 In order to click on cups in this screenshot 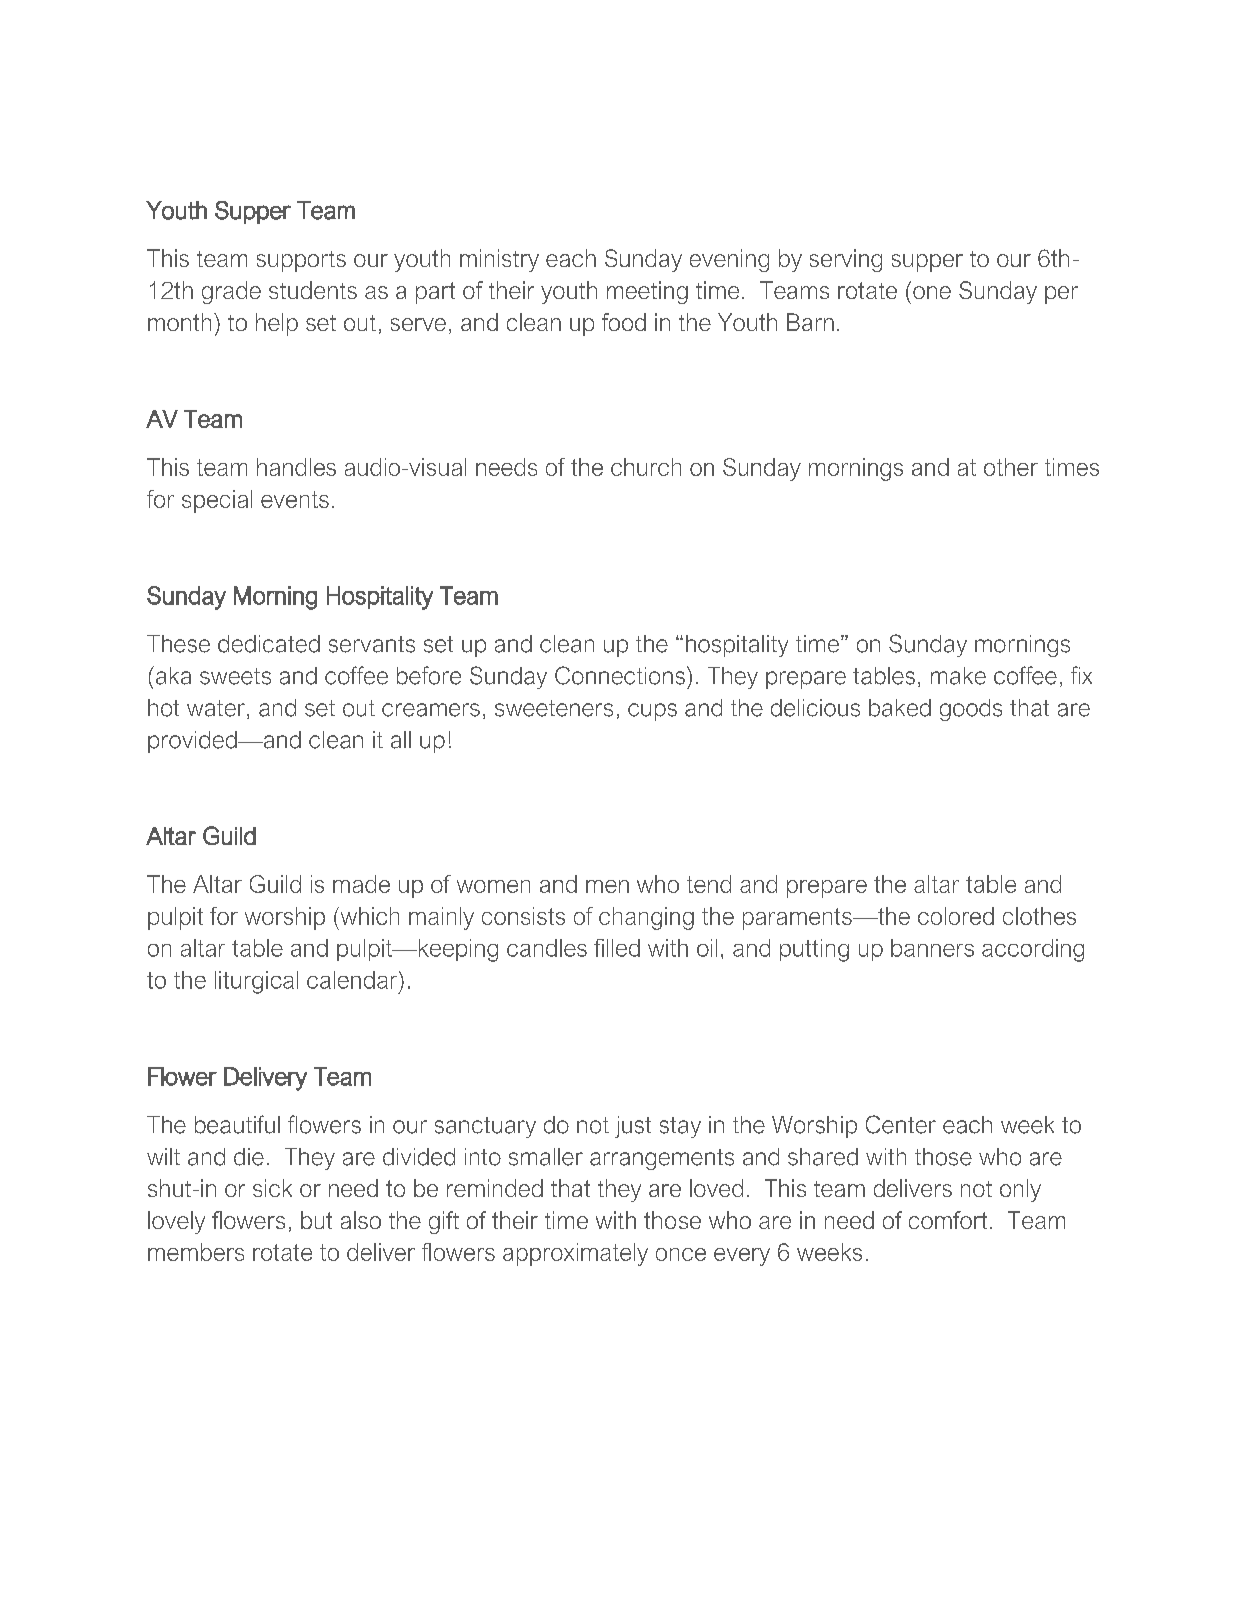, I will do `click(652, 712)`.
